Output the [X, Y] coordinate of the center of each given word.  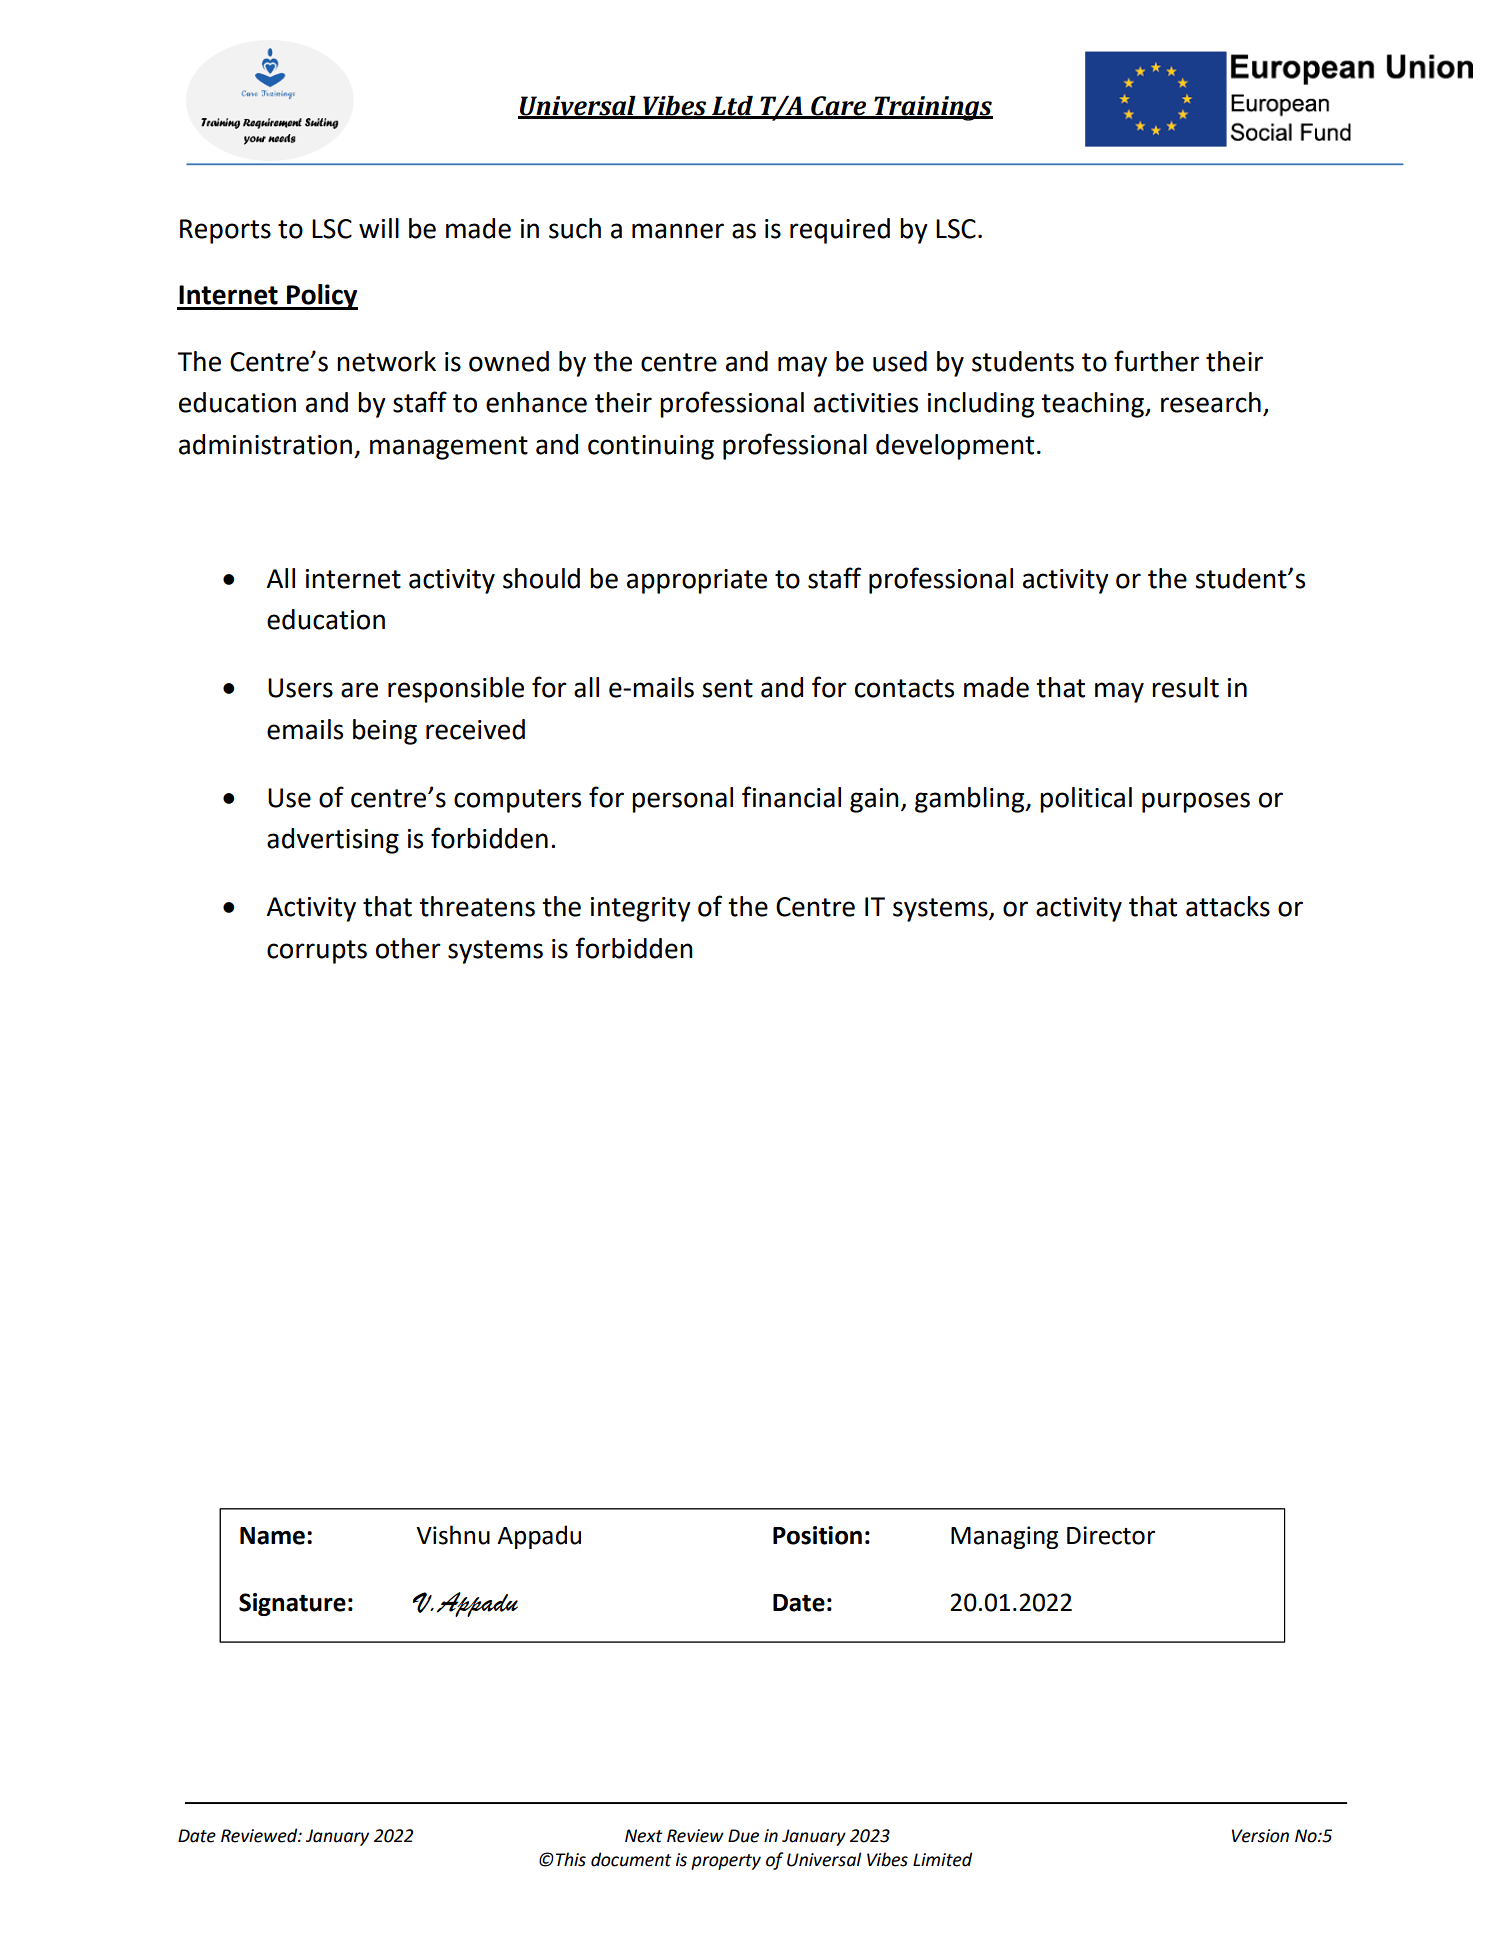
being [385, 732]
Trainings [932, 108]
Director [1111, 1535]
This [569, 1859]
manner [678, 231]
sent [727, 688]
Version [1260, 1836]
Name [272, 1536]
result [1185, 687]
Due [743, 1836]
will [379, 228]
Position [817, 1535]
